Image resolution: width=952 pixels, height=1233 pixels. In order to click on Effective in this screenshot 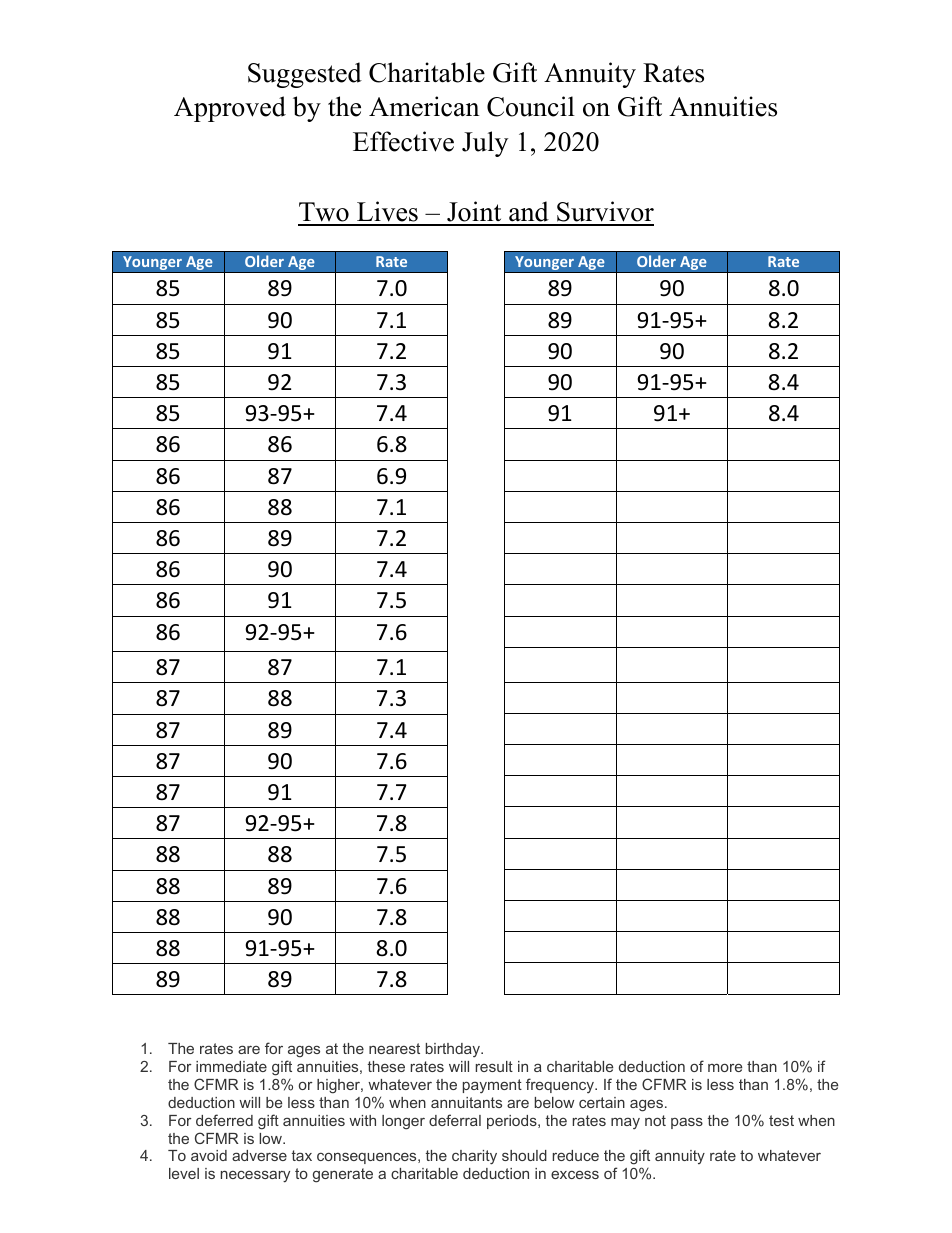, I will do `click(403, 141)`.
